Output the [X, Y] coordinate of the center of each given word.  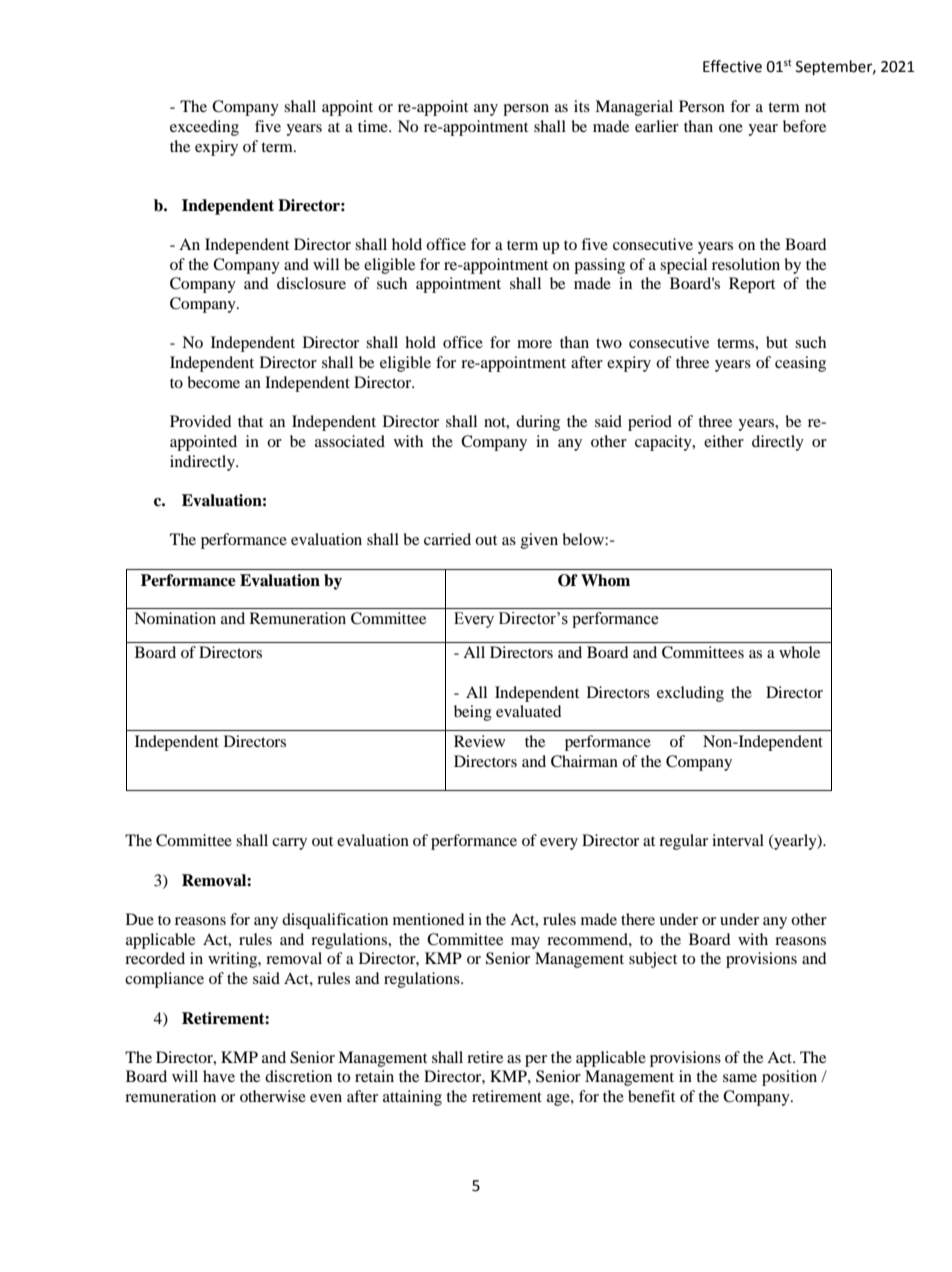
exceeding [204, 128]
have [219, 1076]
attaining [412, 1098]
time [374, 126]
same [740, 1078]
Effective [732, 66]
